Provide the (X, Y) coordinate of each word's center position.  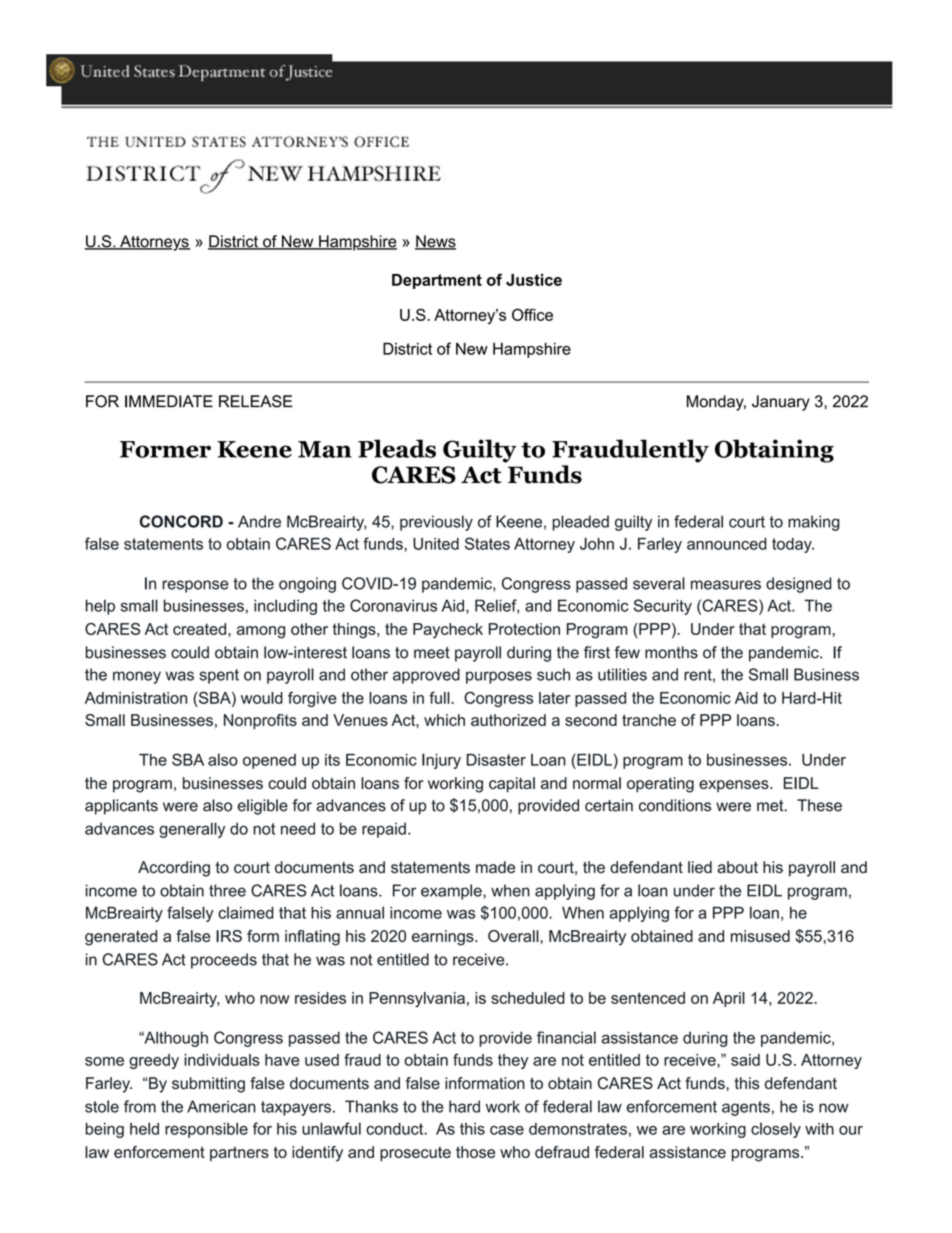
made (495, 867)
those (475, 1152)
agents (746, 1108)
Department (437, 281)
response (195, 586)
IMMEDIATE (169, 401)
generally (192, 830)
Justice (534, 280)
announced (727, 544)
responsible (206, 1130)
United (436, 544)
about (737, 867)
